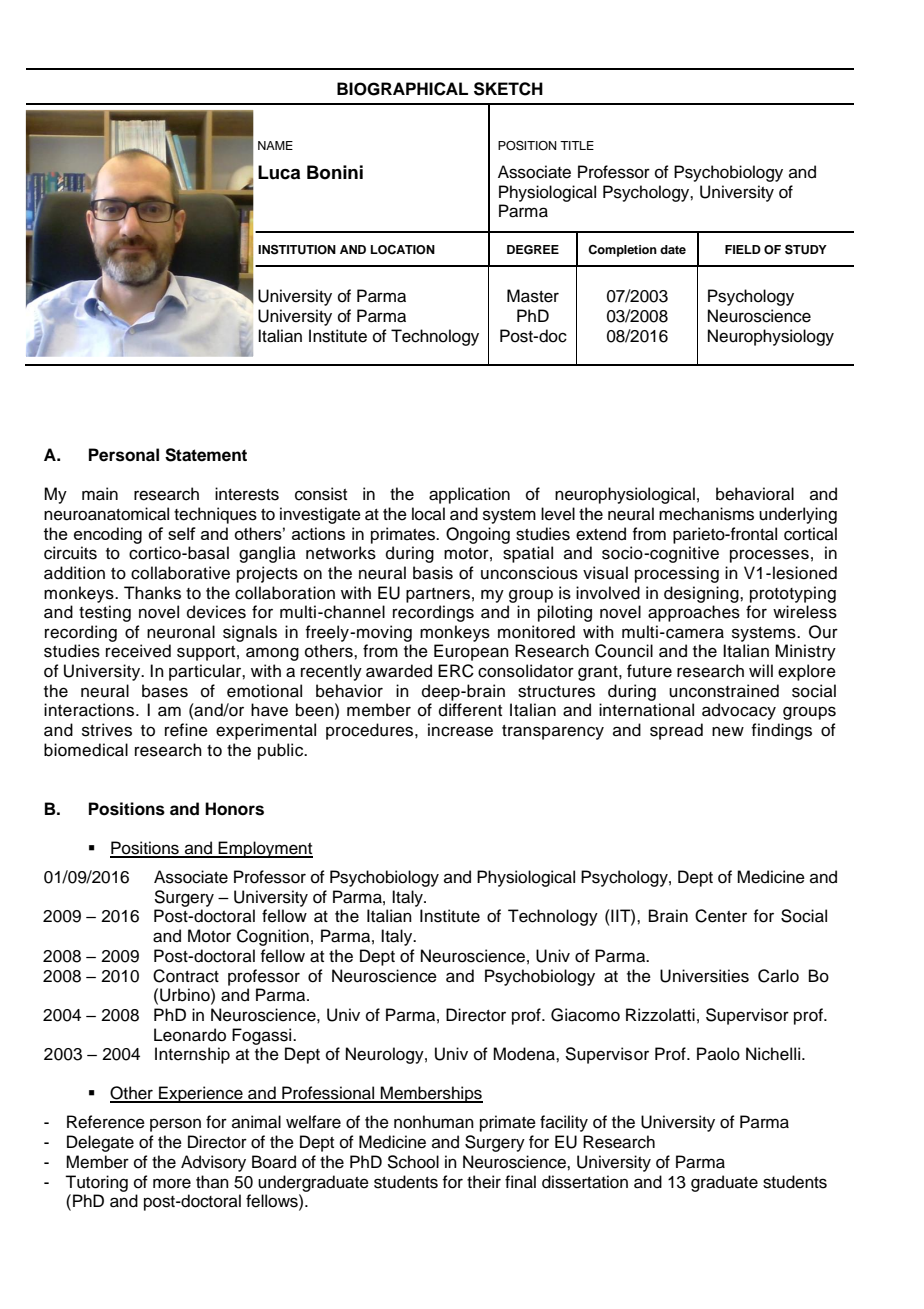 This image has height=1309, width=924. I want to click on BIOGRAPHICAL, so click(402, 89).
